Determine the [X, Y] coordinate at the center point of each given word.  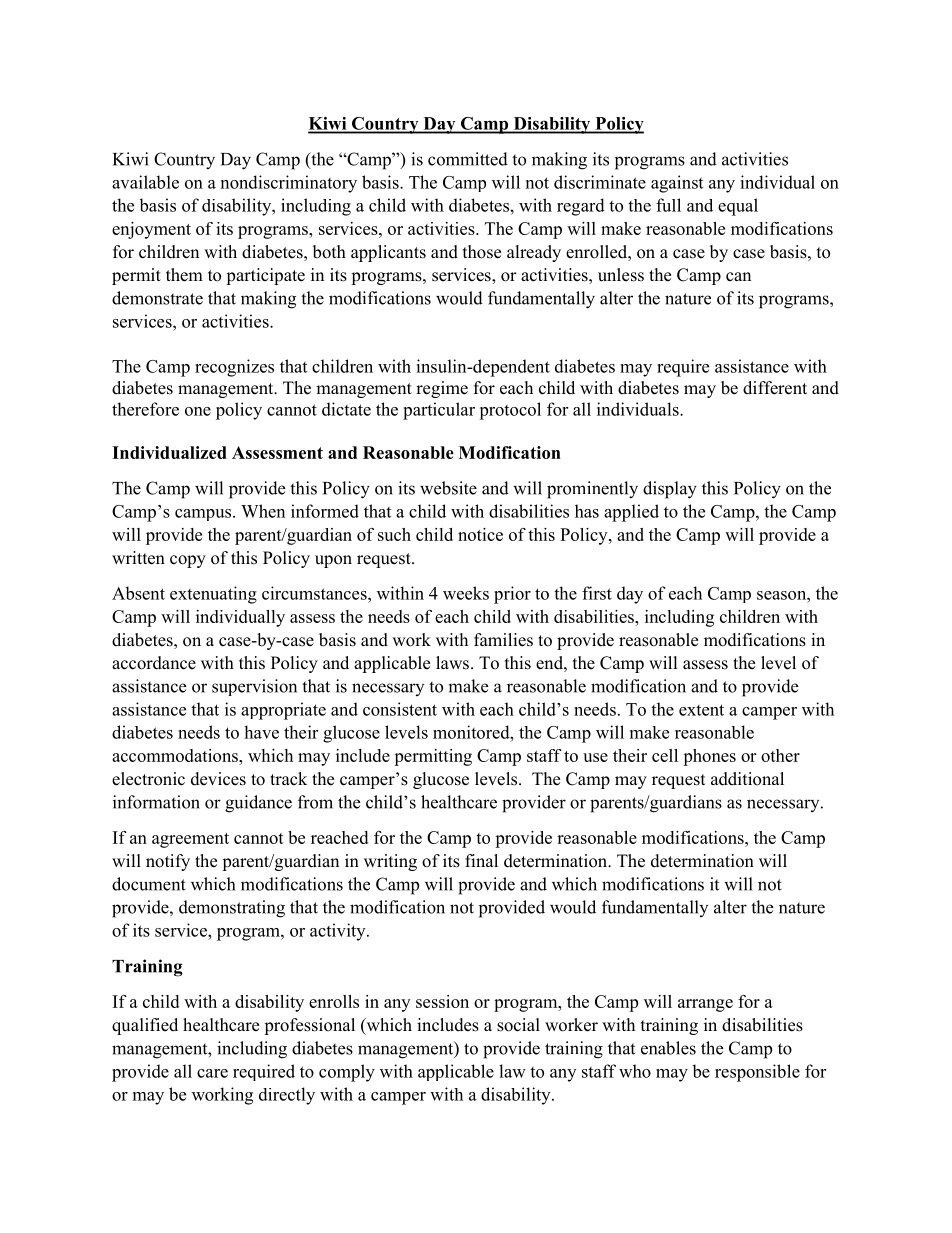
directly [287, 1096]
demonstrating [232, 909]
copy [188, 561]
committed [468, 159]
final [481, 860]
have [261, 732]
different [775, 388]
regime [442, 389]
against [677, 184]
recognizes [234, 368]
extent [701, 710]
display [670, 490]
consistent [400, 709]
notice [480, 534]
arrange [705, 1005]
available [145, 182]
